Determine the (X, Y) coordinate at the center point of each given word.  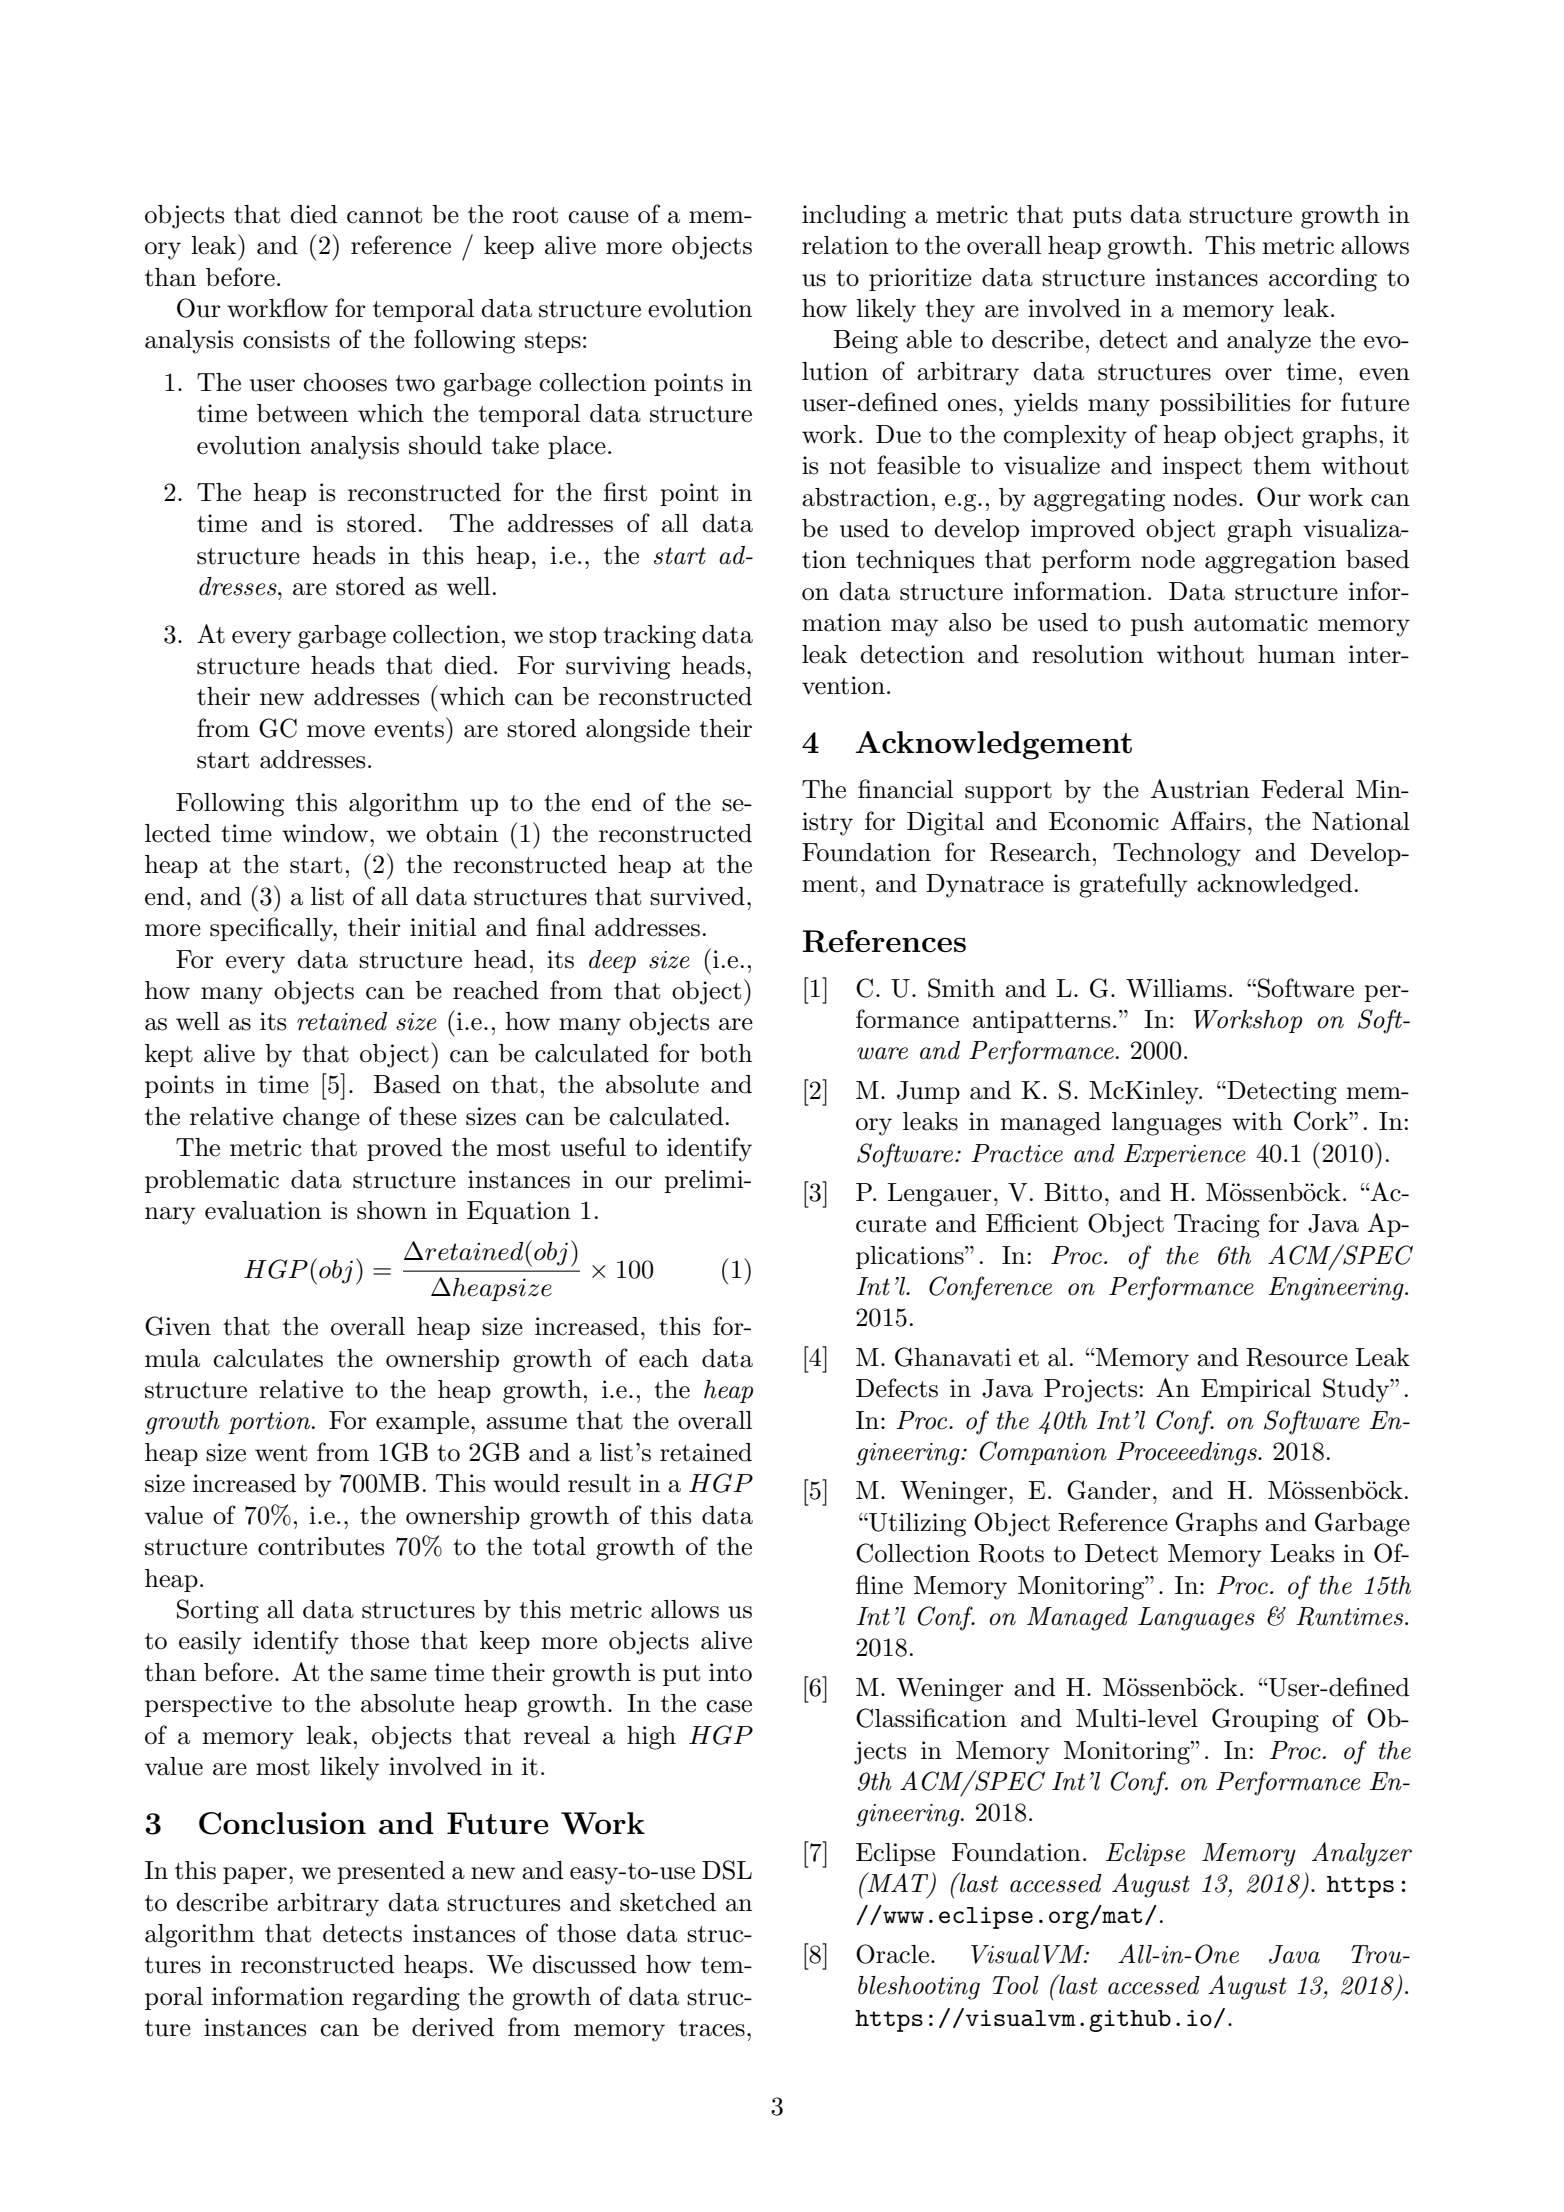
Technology (1177, 855)
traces (712, 2028)
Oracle (892, 1954)
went (281, 1453)
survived (697, 896)
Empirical (1256, 1390)
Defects (897, 1388)
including (854, 217)
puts (1097, 217)
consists (286, 339)
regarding (406, 1999)
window (326, 833)
